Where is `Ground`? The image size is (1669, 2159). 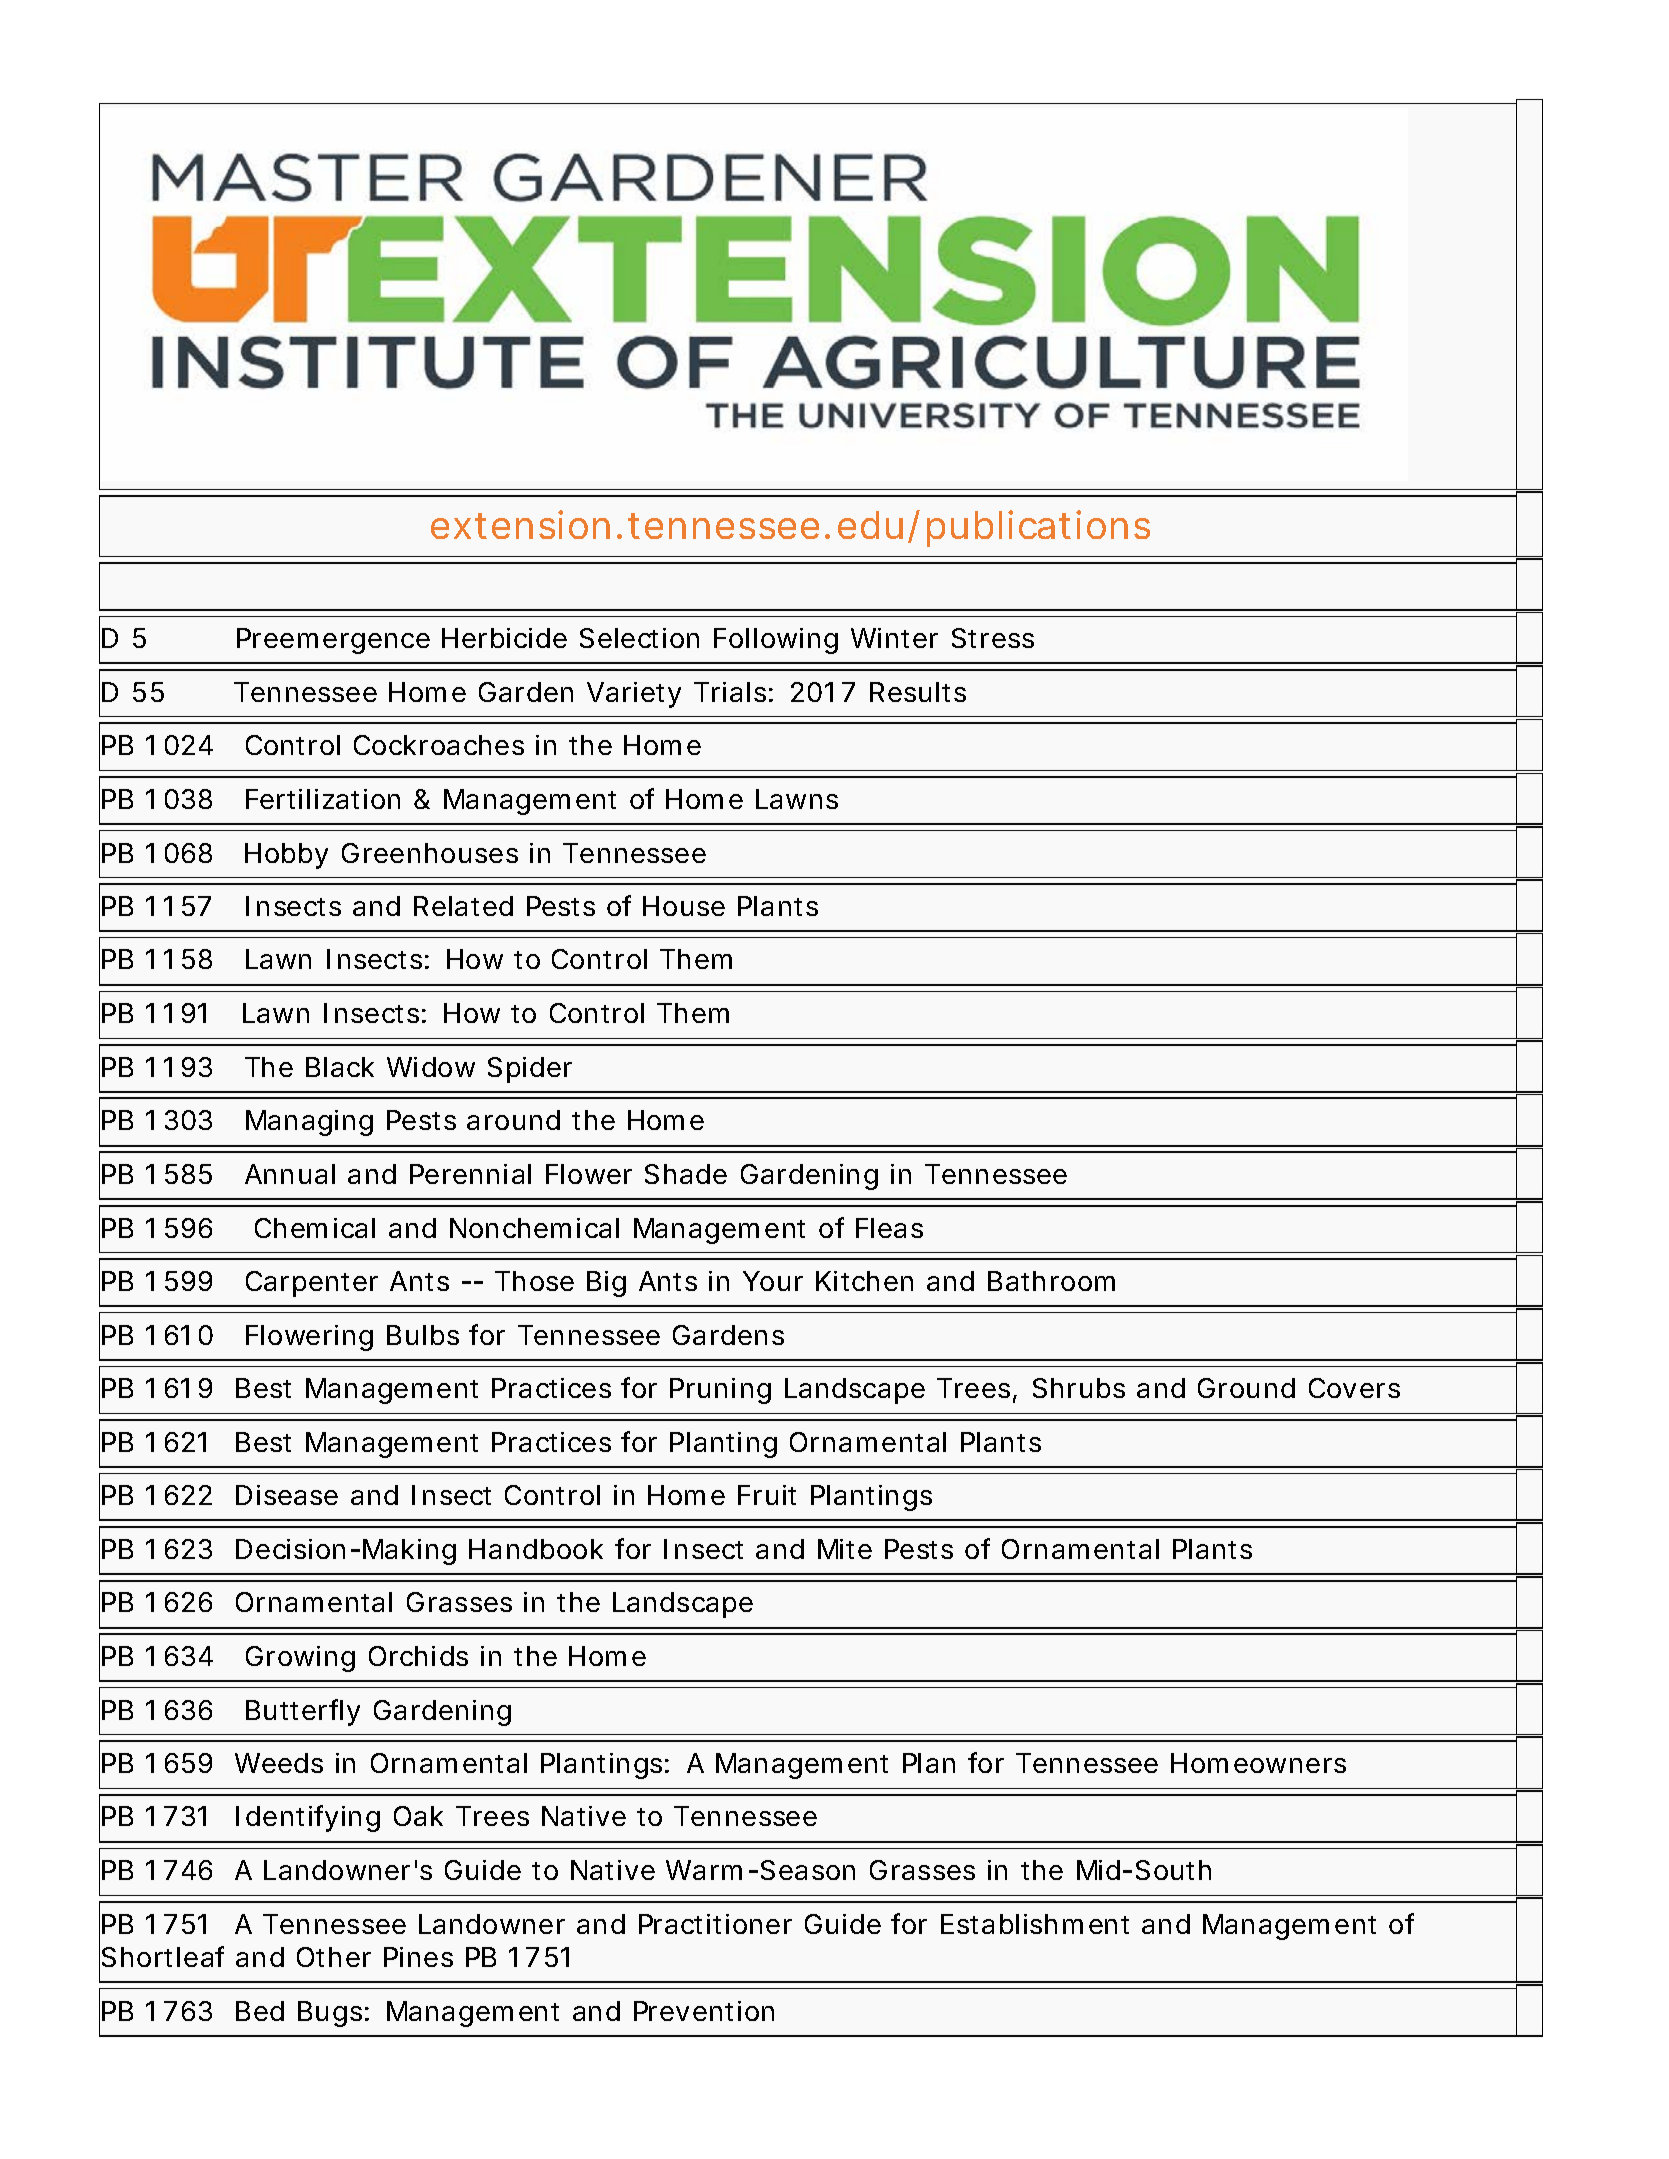
Ground is located at coordinates (1246, 1388).
